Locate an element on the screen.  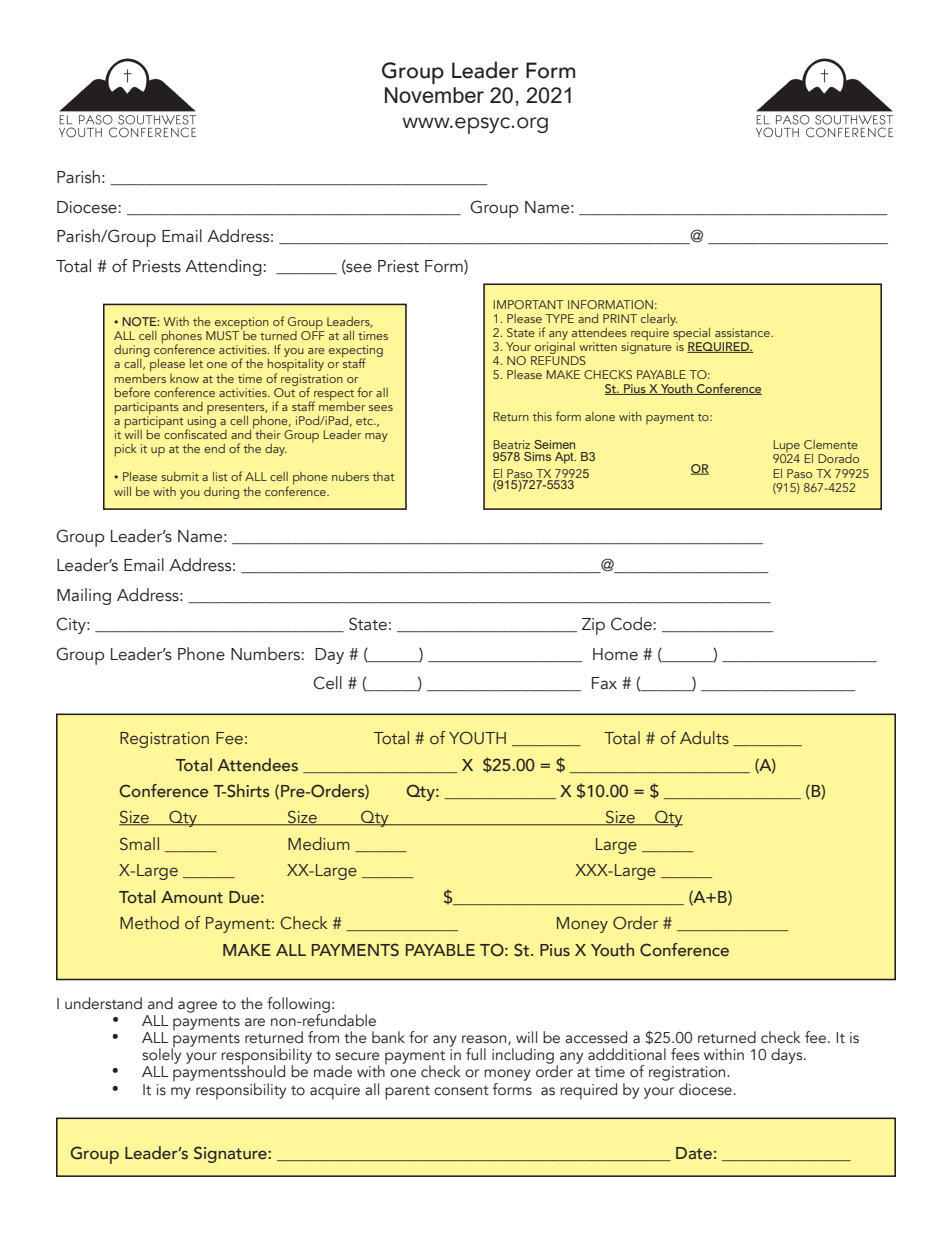
Adults is located at coordinates (704, 738).
